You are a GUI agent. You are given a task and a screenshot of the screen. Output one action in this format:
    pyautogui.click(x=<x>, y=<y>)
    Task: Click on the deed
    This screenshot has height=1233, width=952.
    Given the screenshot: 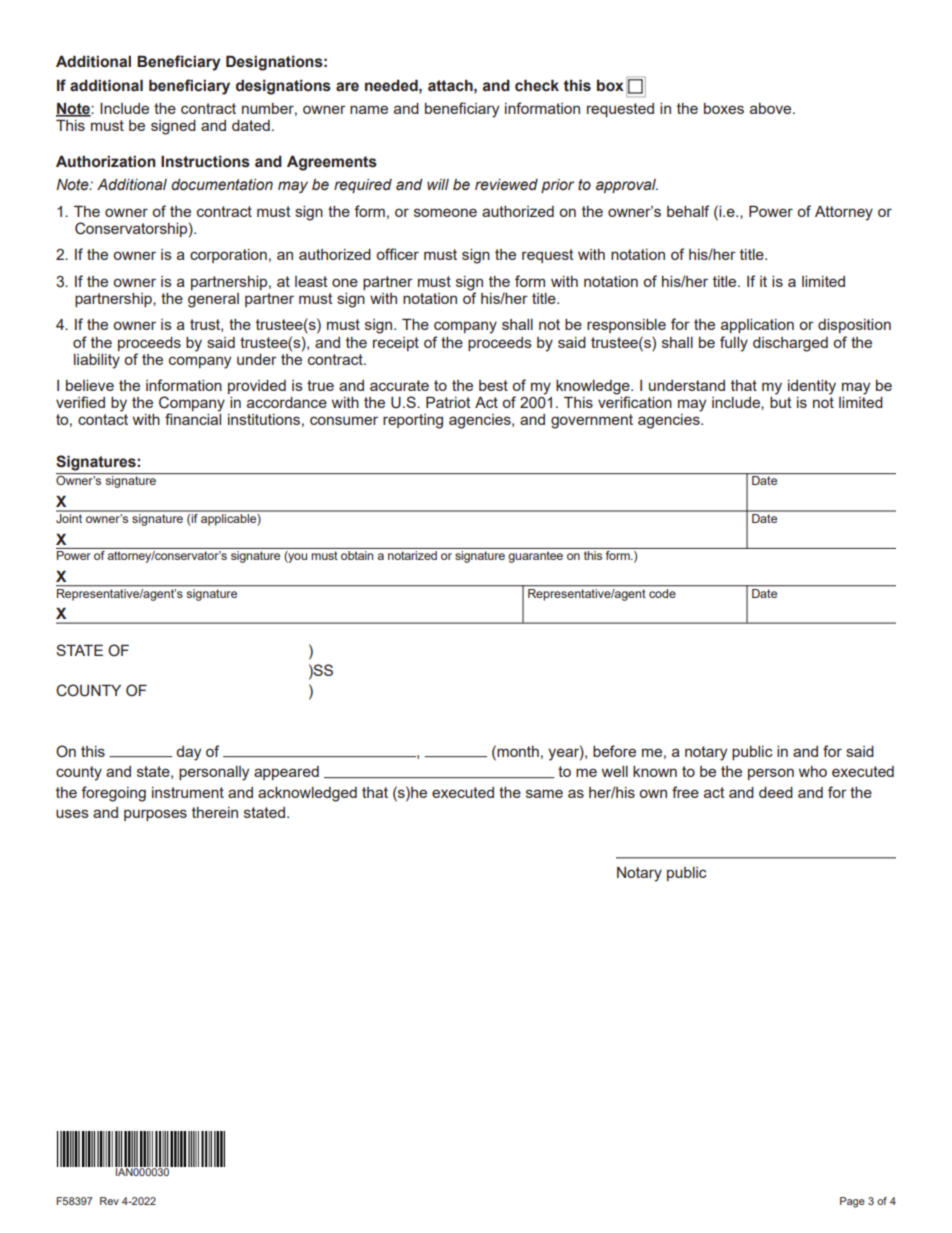 What is the action you would take?
    pyautogui.click(x=776, y=792)
